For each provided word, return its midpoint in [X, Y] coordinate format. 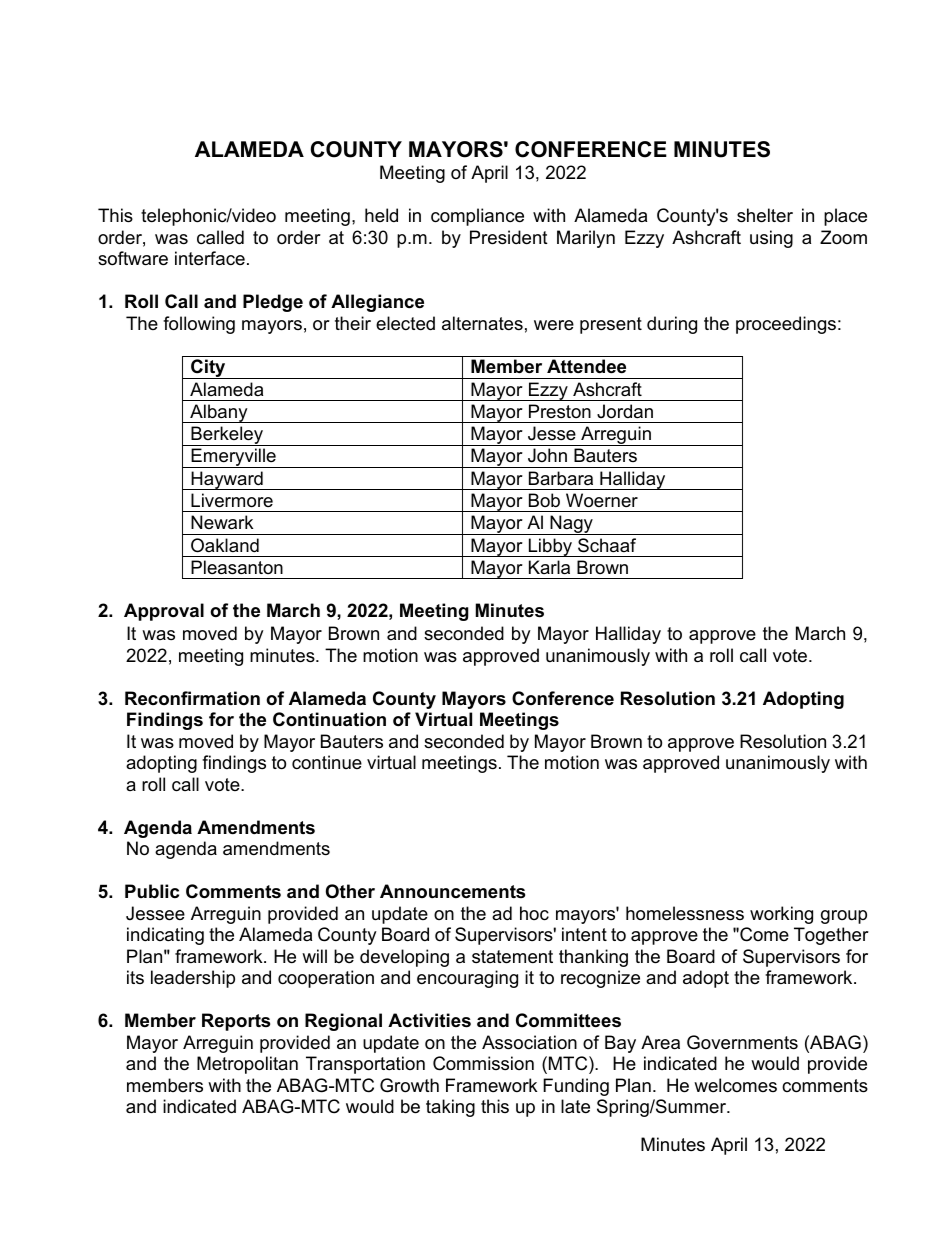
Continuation [329, 719]
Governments [742, 1042]
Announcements [452, 891]
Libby [550, 547]
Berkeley [227, 436]
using [771, 239]
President [509, 237]
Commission [483, 1063]
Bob [544, 500]
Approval [164, 612]
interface [210, 258]
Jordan [625, 411]
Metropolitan [247, 1065]
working [781, 915]
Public [152, 891]
